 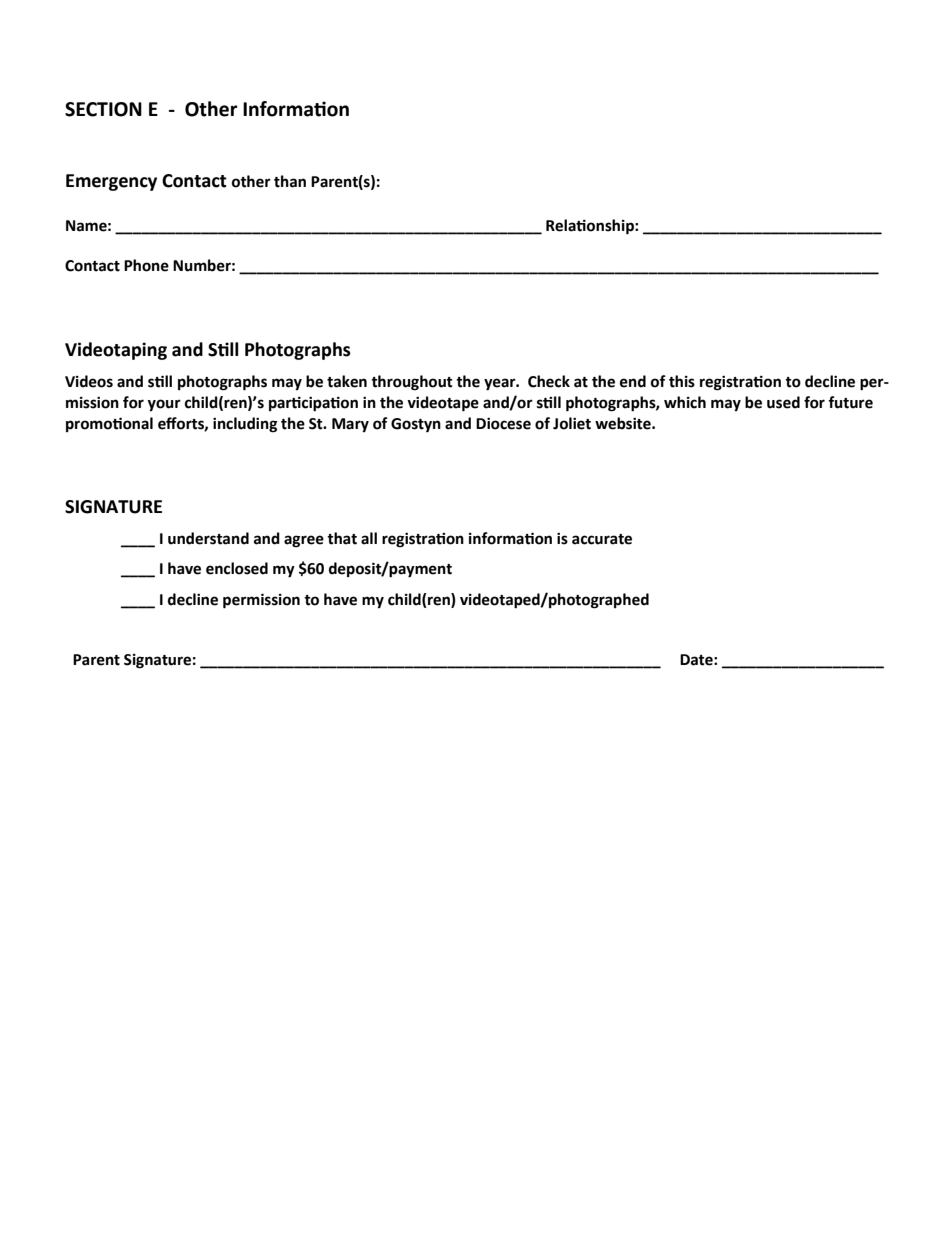 What do you see at coordinates (111, 182) in the image?
I see `Emergency` at bounding box center [111, 182].
